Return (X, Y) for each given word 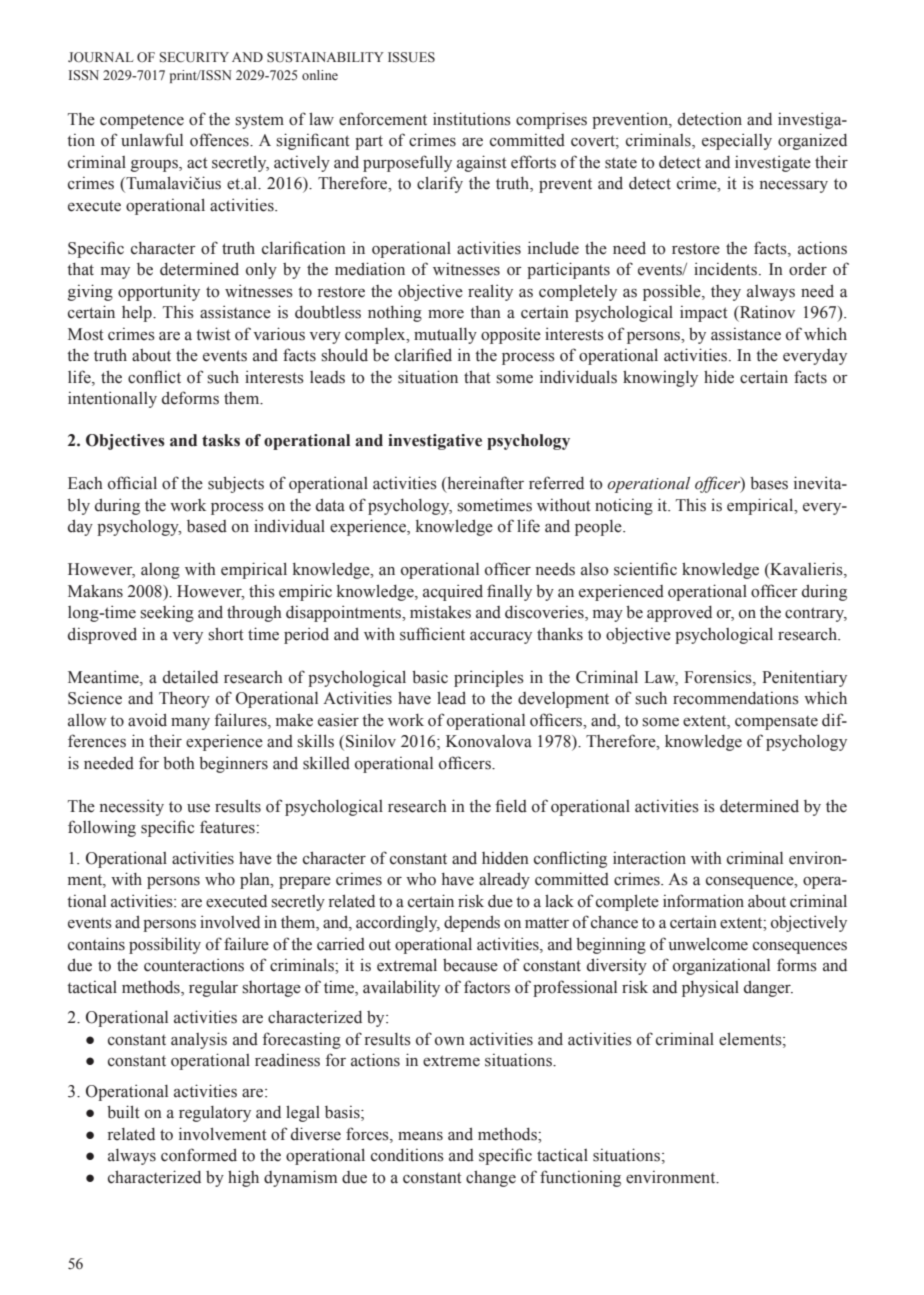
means (420, 1136)
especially (737, 141)
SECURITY (194, 57)
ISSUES (411, 57)
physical (710, 989)
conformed (199, 1155)
